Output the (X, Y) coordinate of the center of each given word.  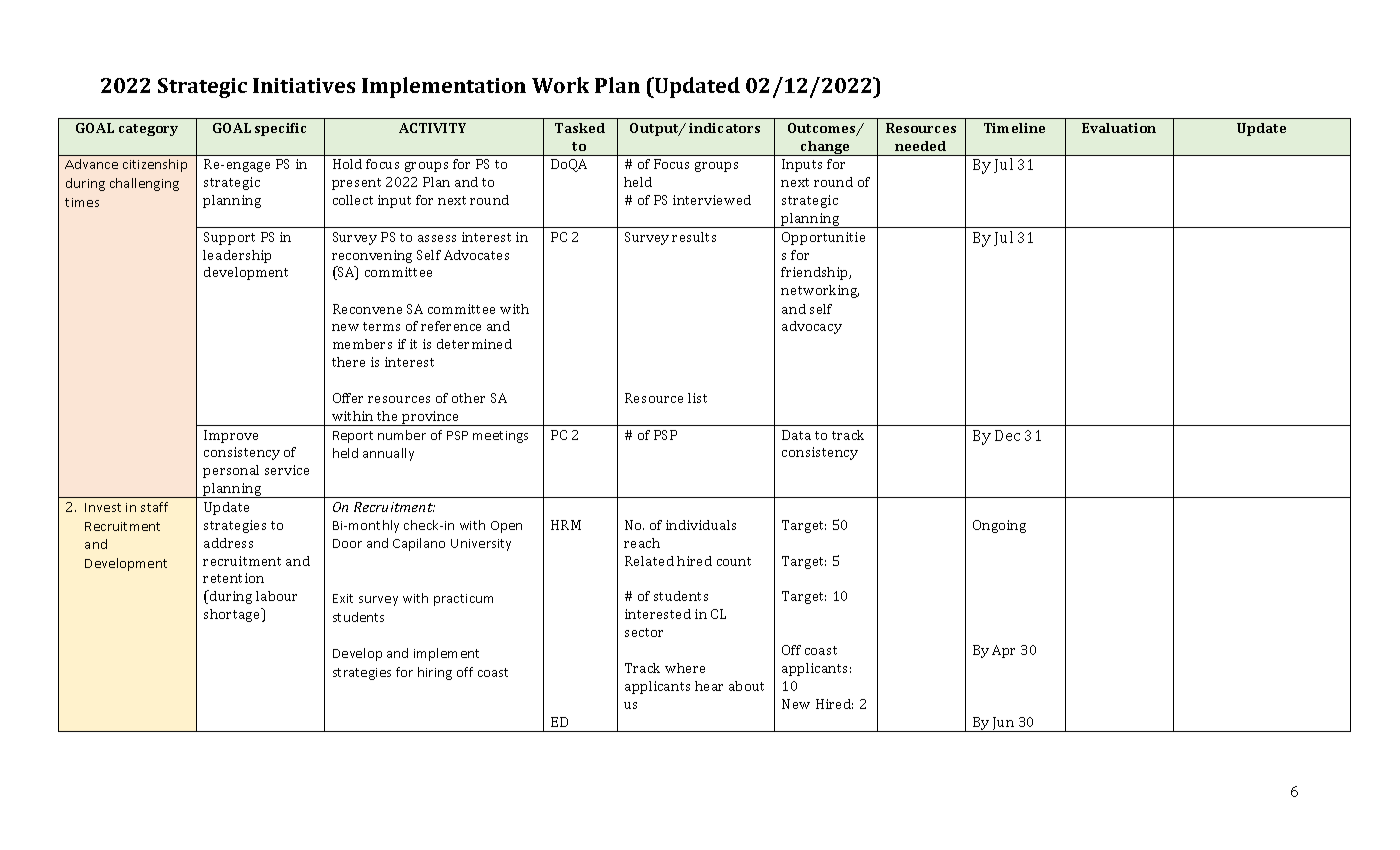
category (148, 130)
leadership (237, 256)
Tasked (580, 128)
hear (709, 686)
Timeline (1014, 128)
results (694, 237)
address (228, 543)
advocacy (812, 327)
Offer (348, 398)
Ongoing (999, 526)
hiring (435, 673)
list (697, 398)
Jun (1004, 724)
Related (649, 561)
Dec (1007, 435)
